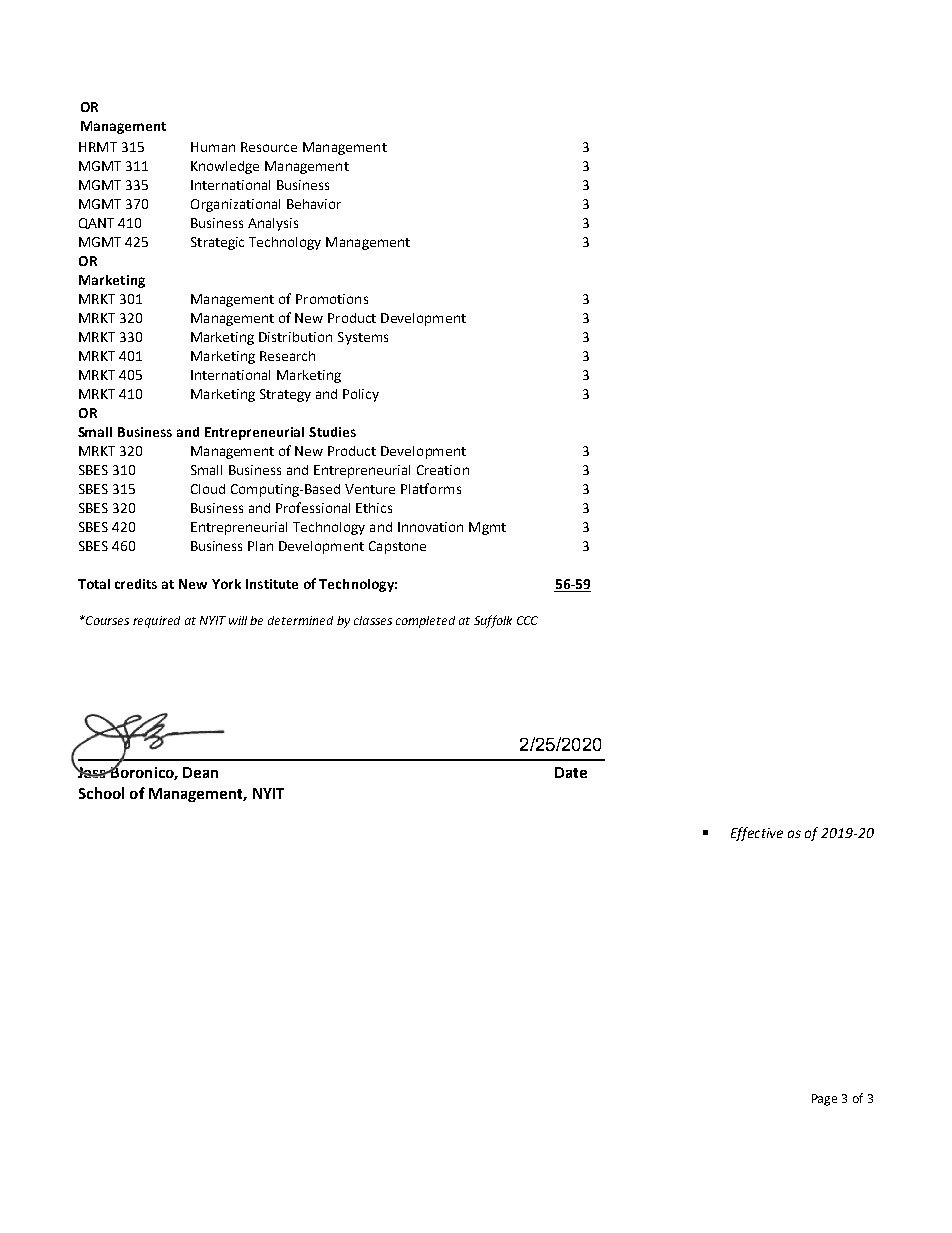 This screenshot has height=1233, width=952. What do you see at coordinates (430, 527) in the screenshot?
I see `Innovation` at bounding box center [430, 527].
